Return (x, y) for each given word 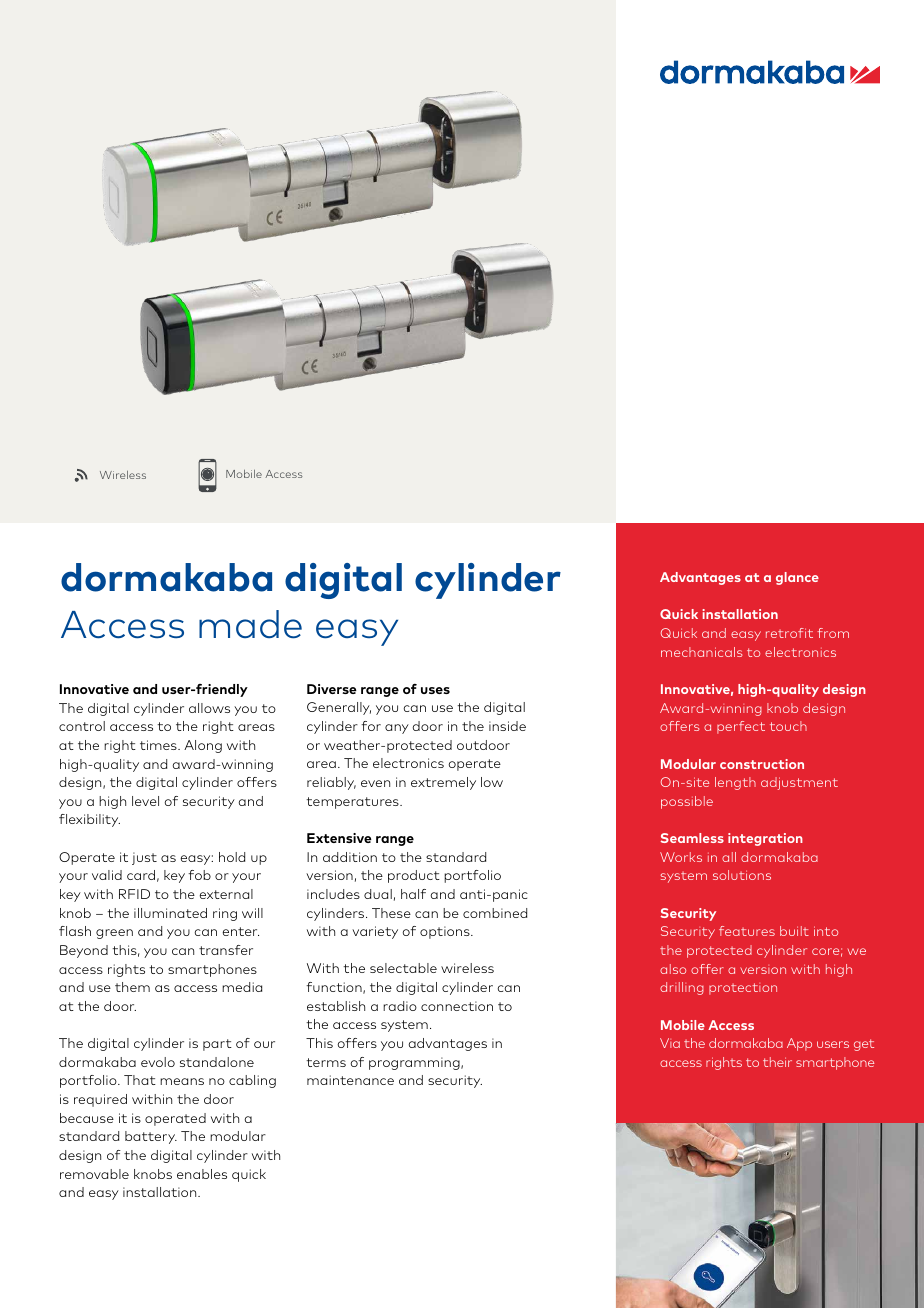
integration (765, 839)
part (217, 1045)
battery (151, 1137)
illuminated (170, 913)
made (250, 624)
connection (457, 1006)
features (747, 931)
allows (209, 708)
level (145, 801)
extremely (443, 783)
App (799, 1044)
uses (435, 690)
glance (797, 578)
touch (788, 726)
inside (507, 726)
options (446, 932)
